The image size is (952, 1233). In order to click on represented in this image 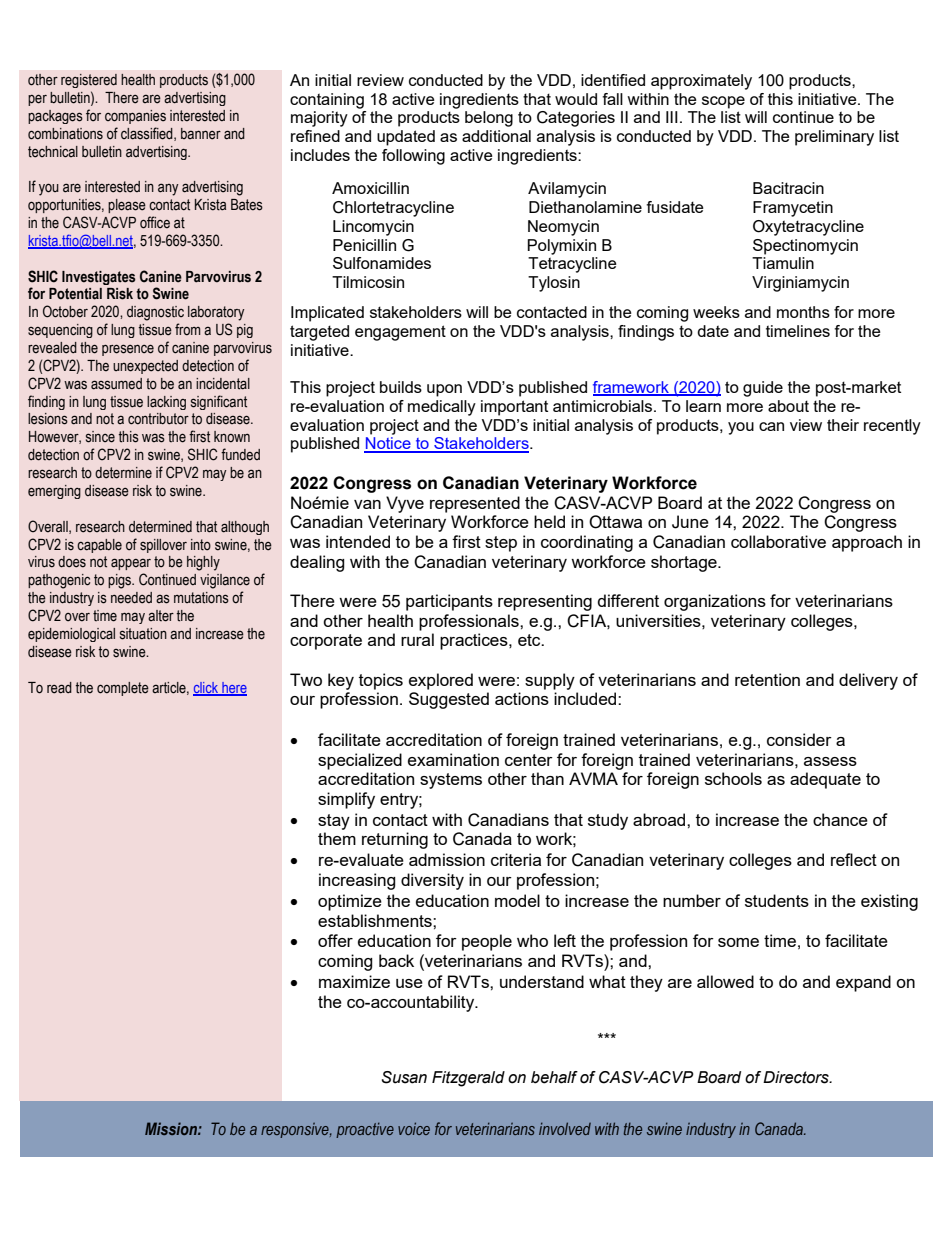, I will do `click(475, 504)`.
